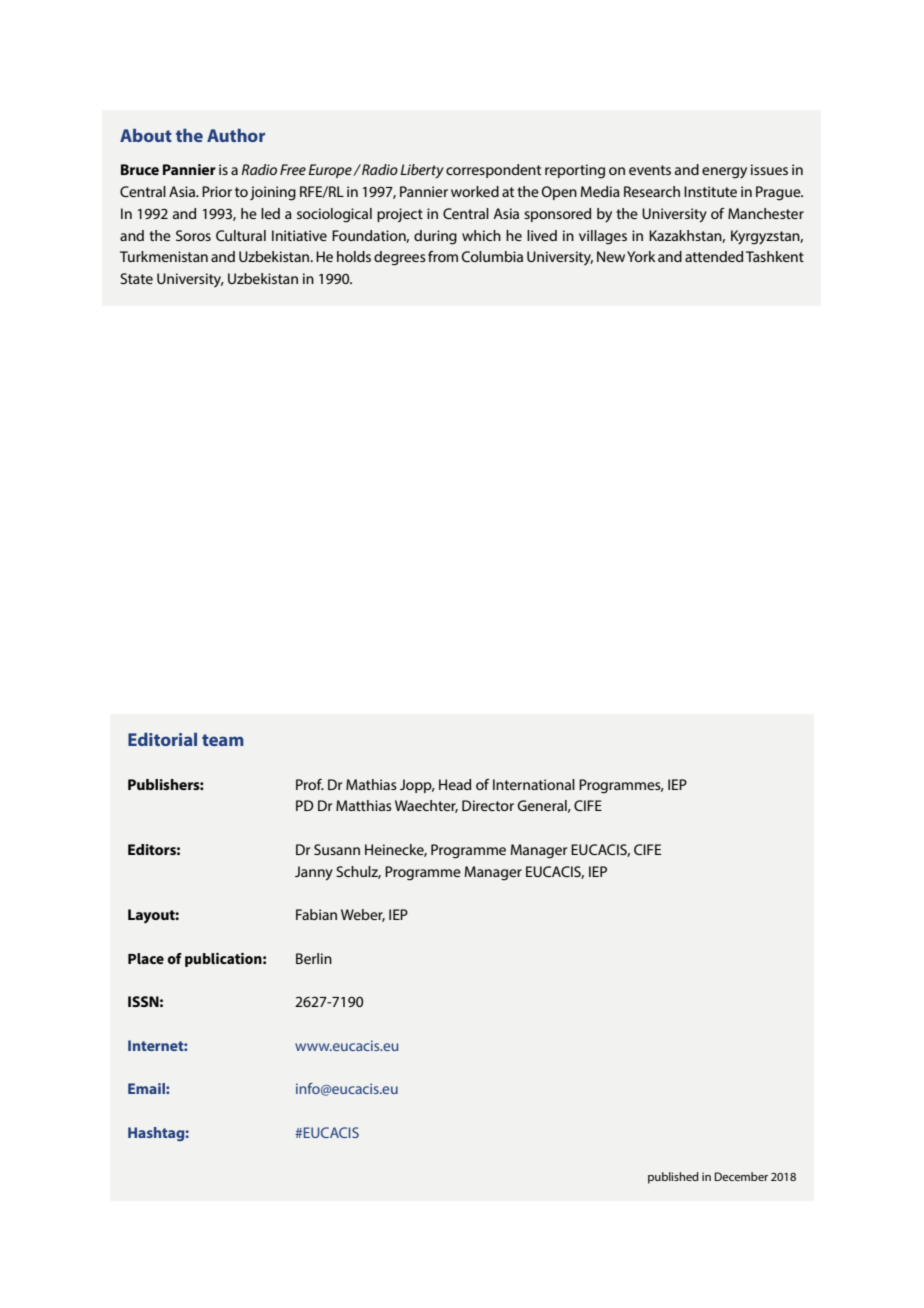  Describe the element at coordinates (136, 278) in the document. I see `State` at that location.
